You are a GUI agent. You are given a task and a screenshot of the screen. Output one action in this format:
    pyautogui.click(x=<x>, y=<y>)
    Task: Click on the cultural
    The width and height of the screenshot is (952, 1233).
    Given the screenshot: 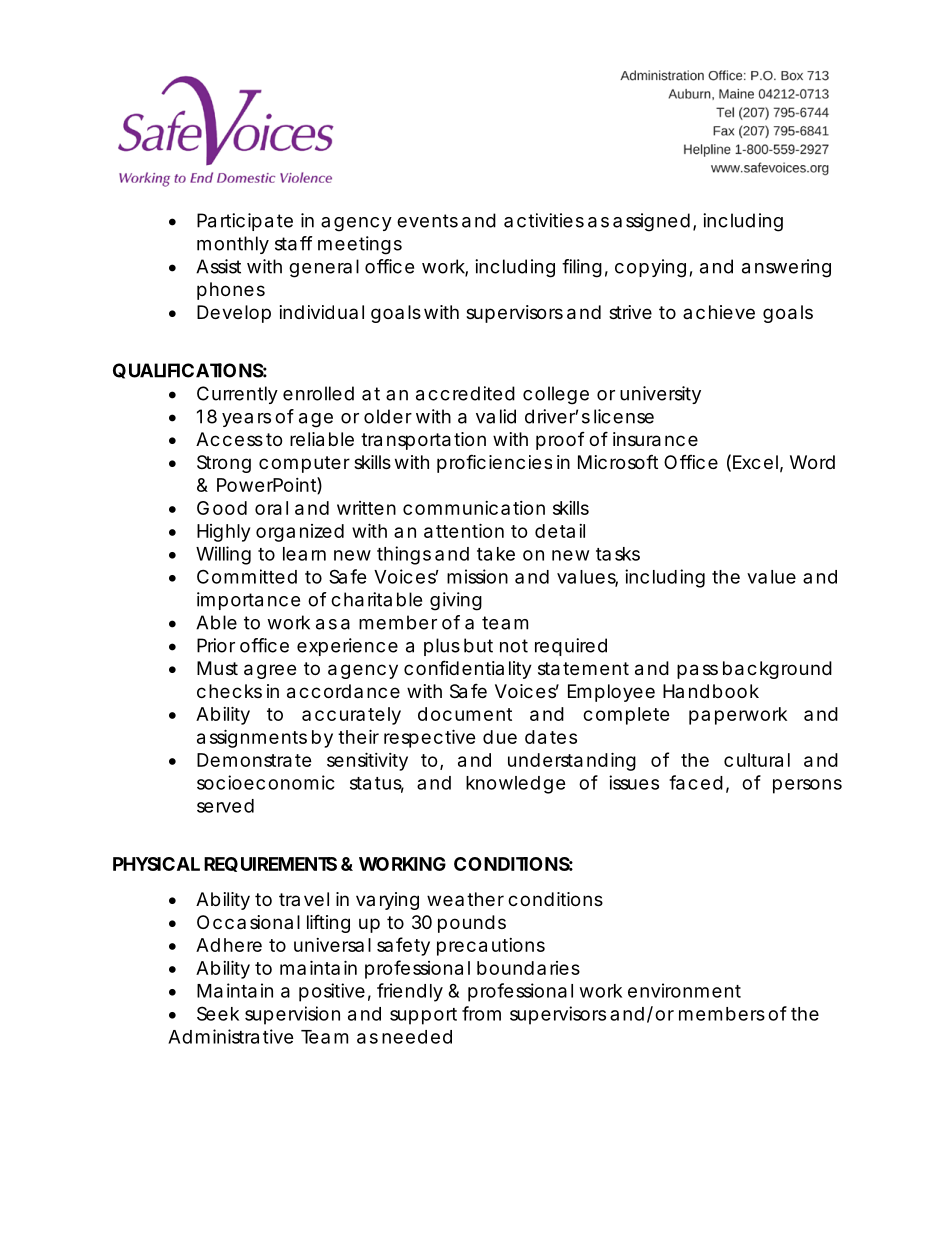 What is the action you would take?
    pyautogui.click(x=757, y=760)
